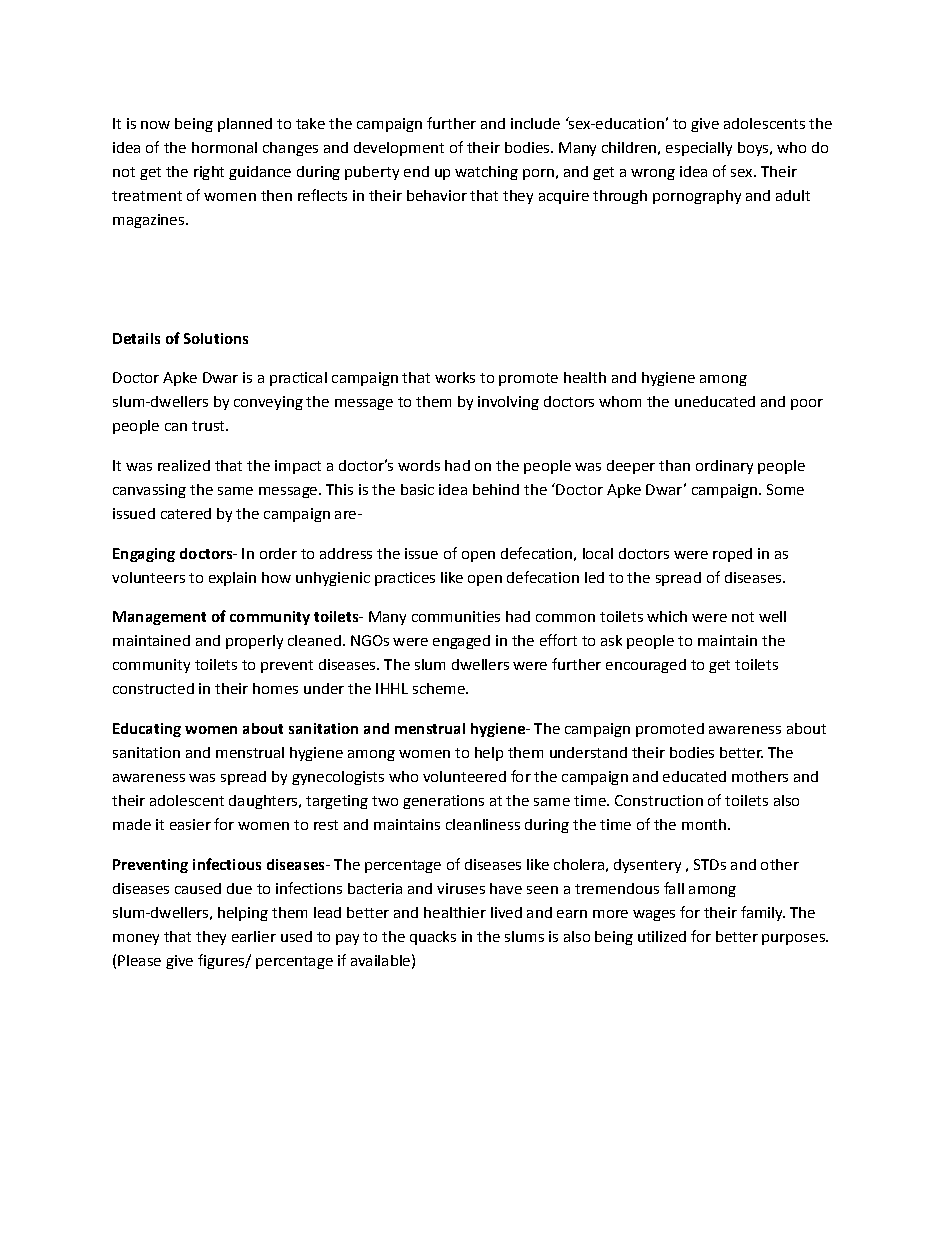 This document has height=1233, width=952. What do you see at coordinates (486, 173) in the document?
I see `watching` at bounding box center [486, 173].
